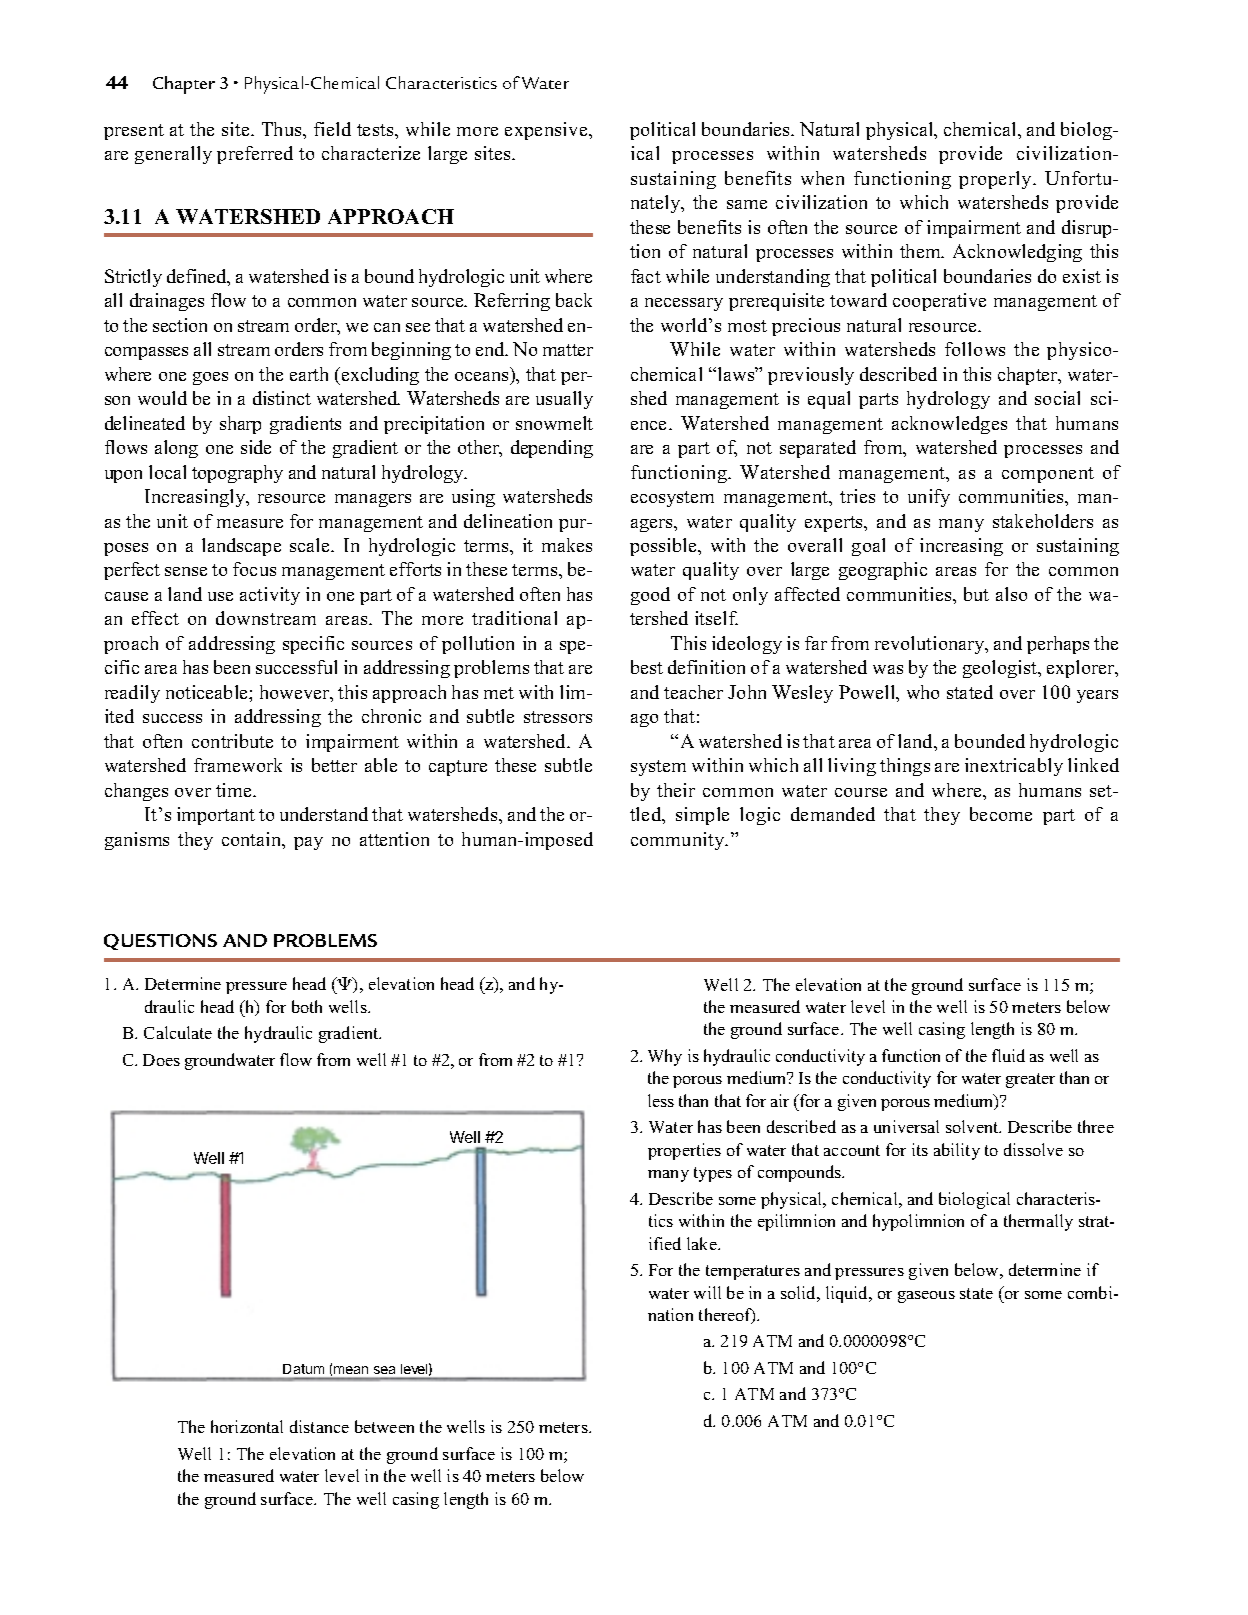 The height and width of the screenshot is (1615, 1248). What do you see at coordinates (255, 155) in the screenshot?
I see `preferred` at bounding box center [255, 155].
